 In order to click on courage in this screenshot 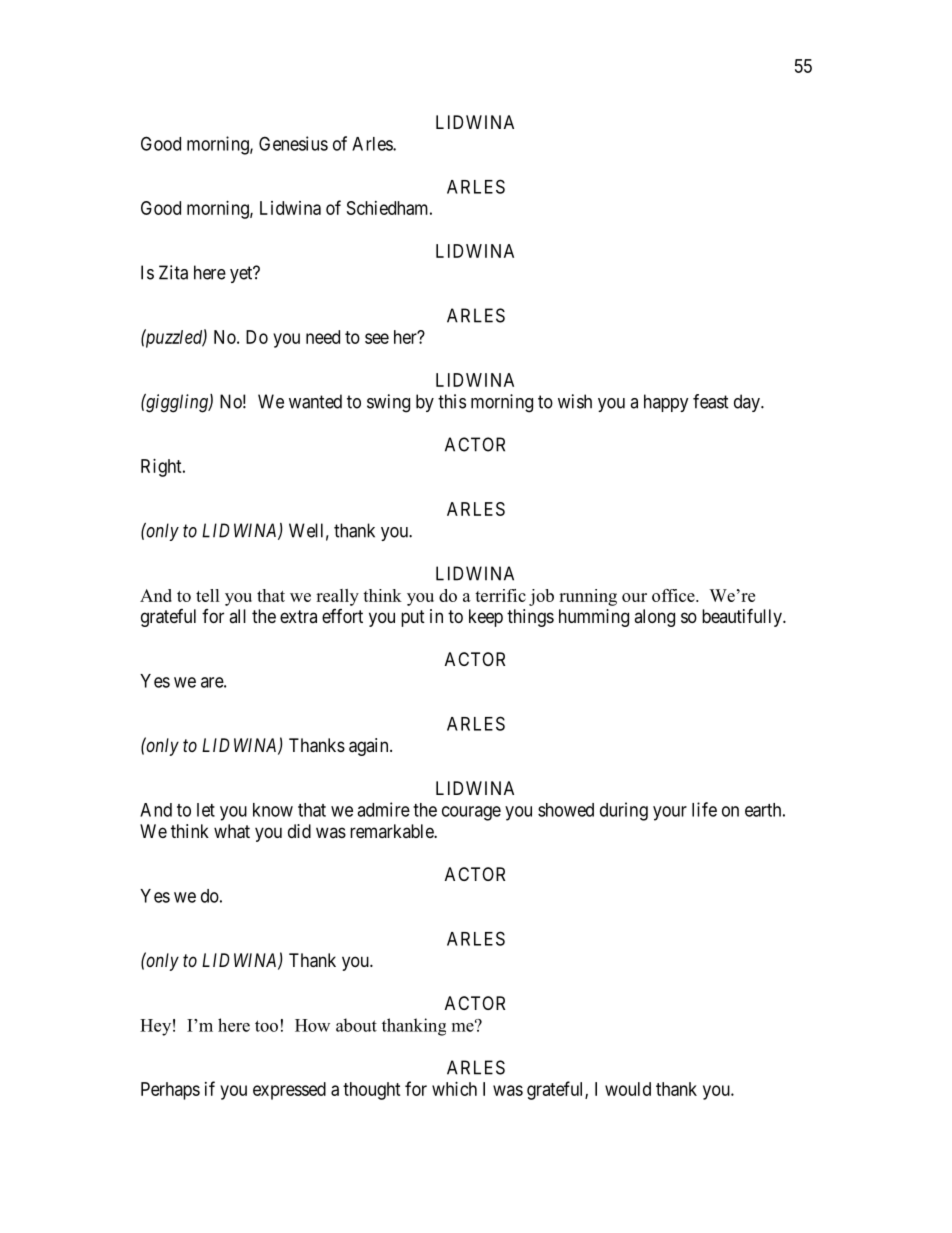, I will do `click(471, 813)`.
